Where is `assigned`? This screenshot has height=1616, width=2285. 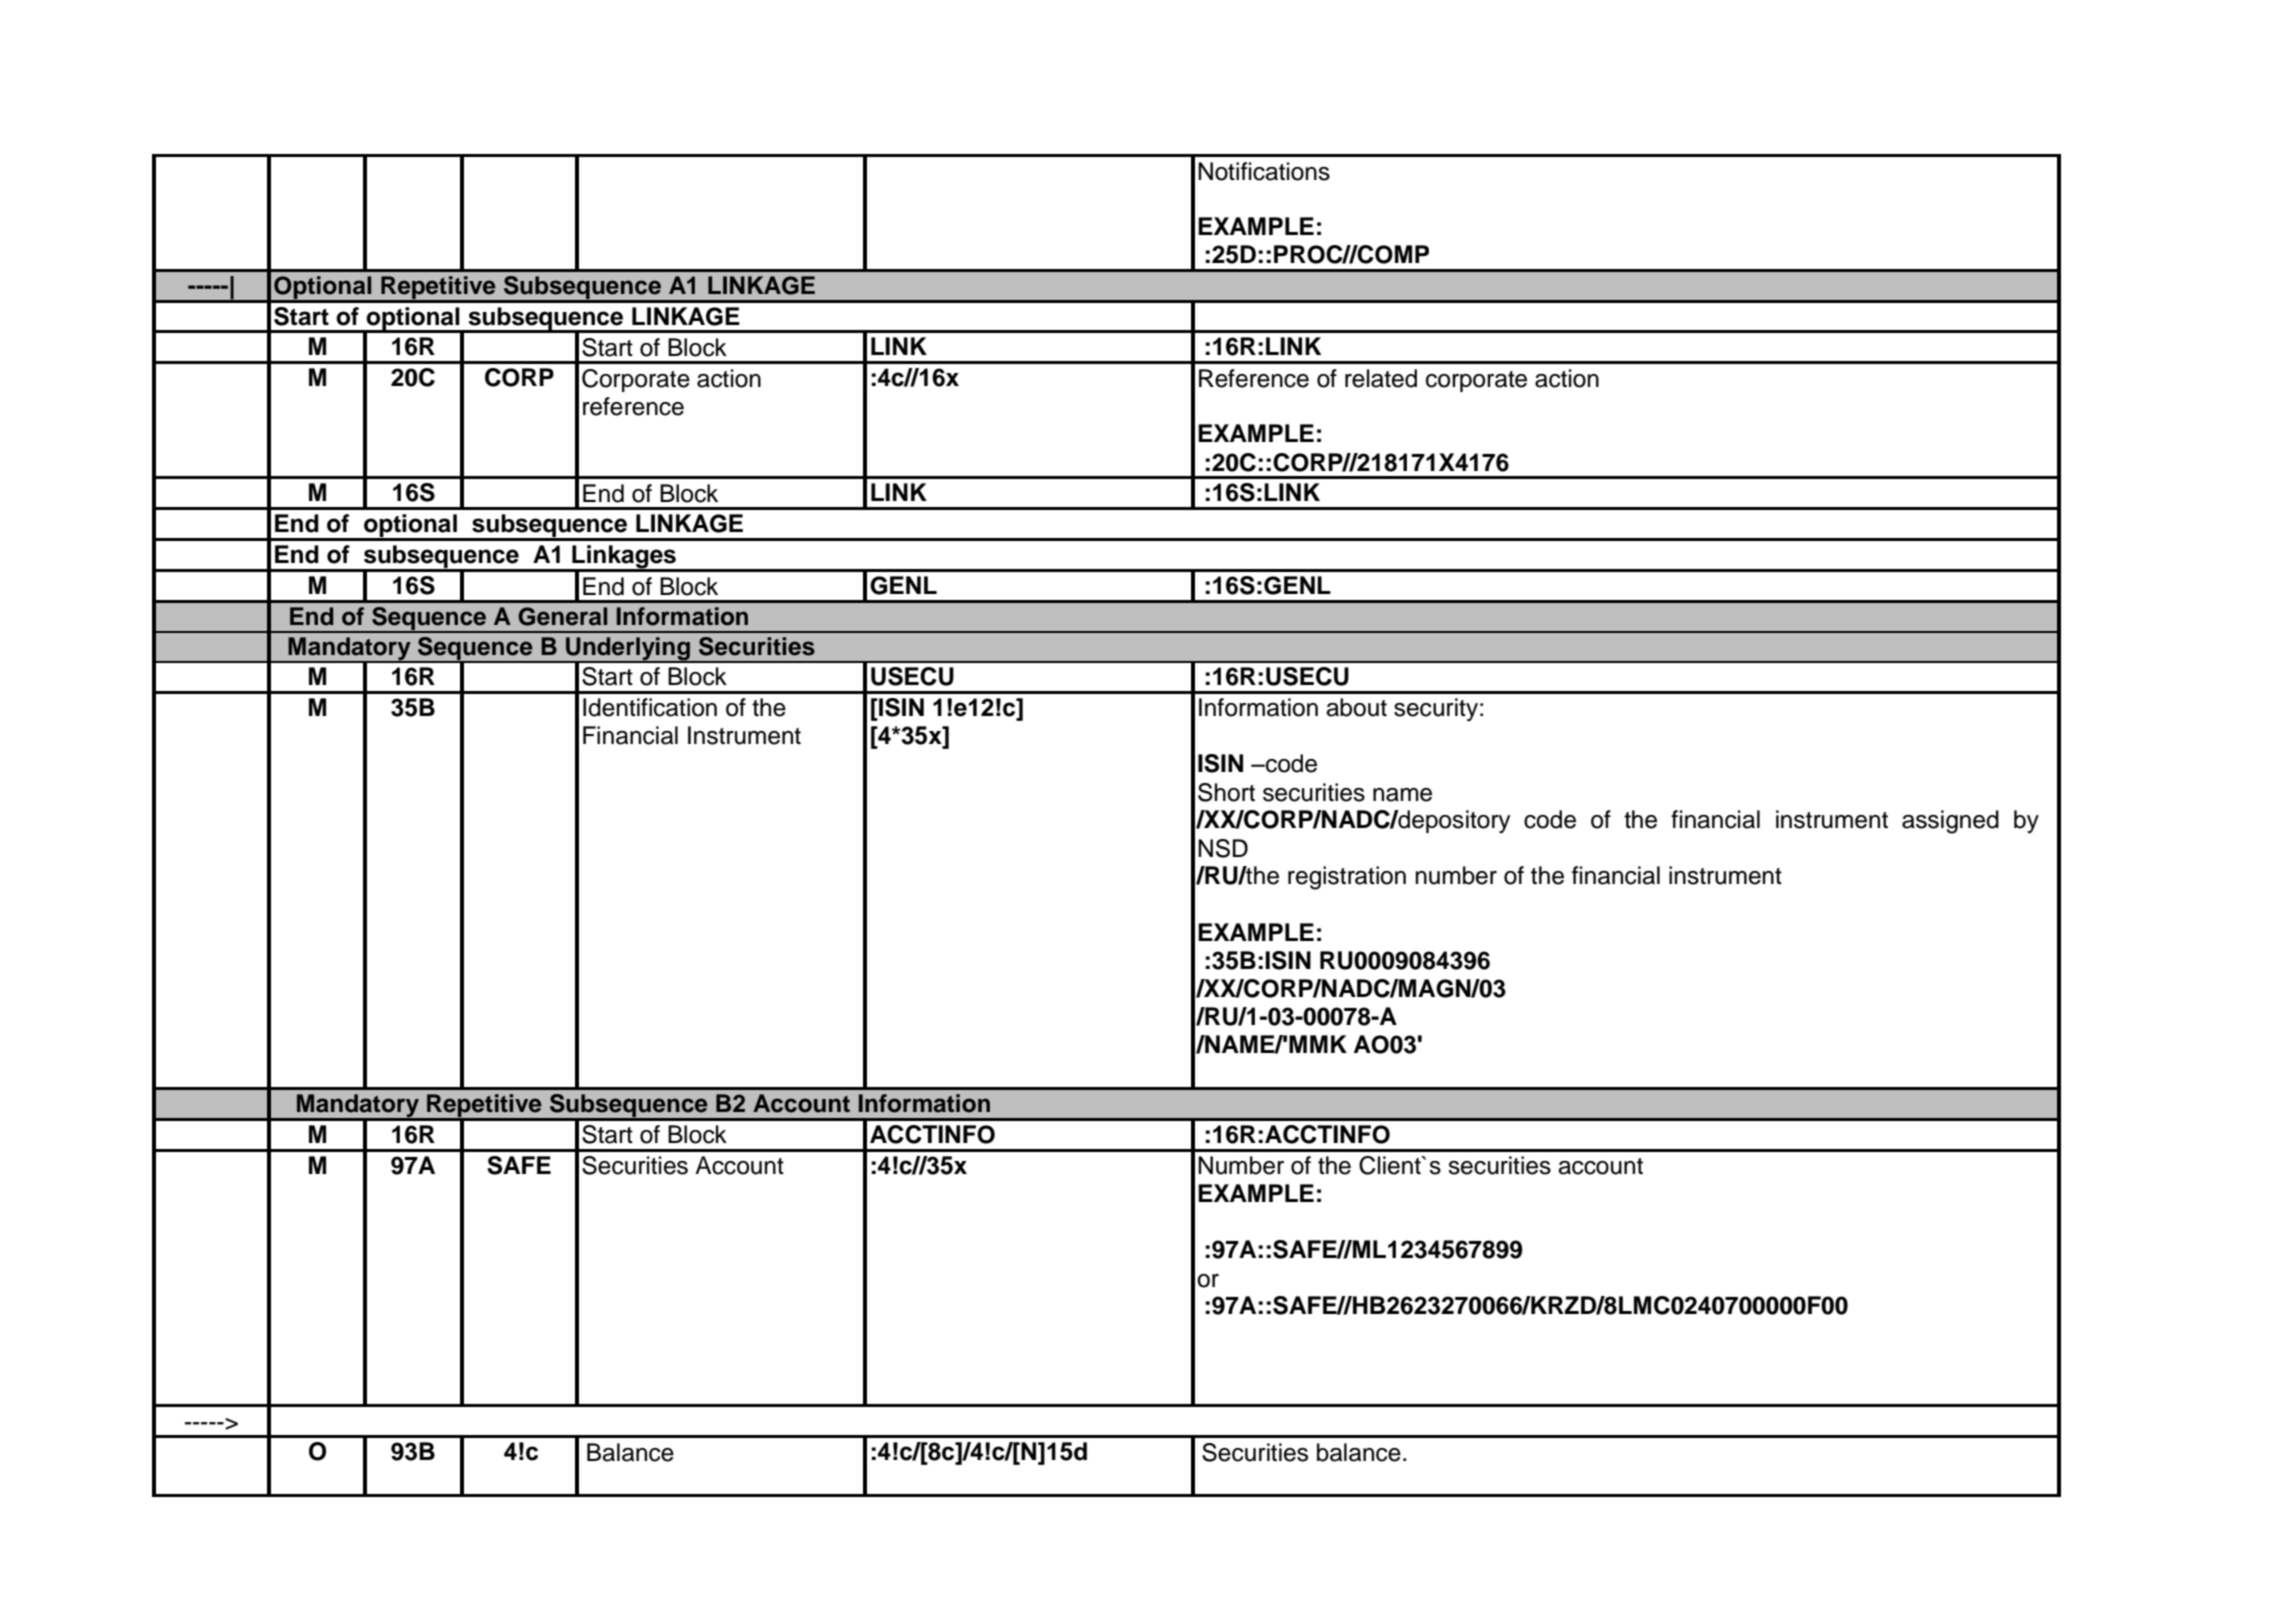 assigned is located at coordinates (1950, 822).
